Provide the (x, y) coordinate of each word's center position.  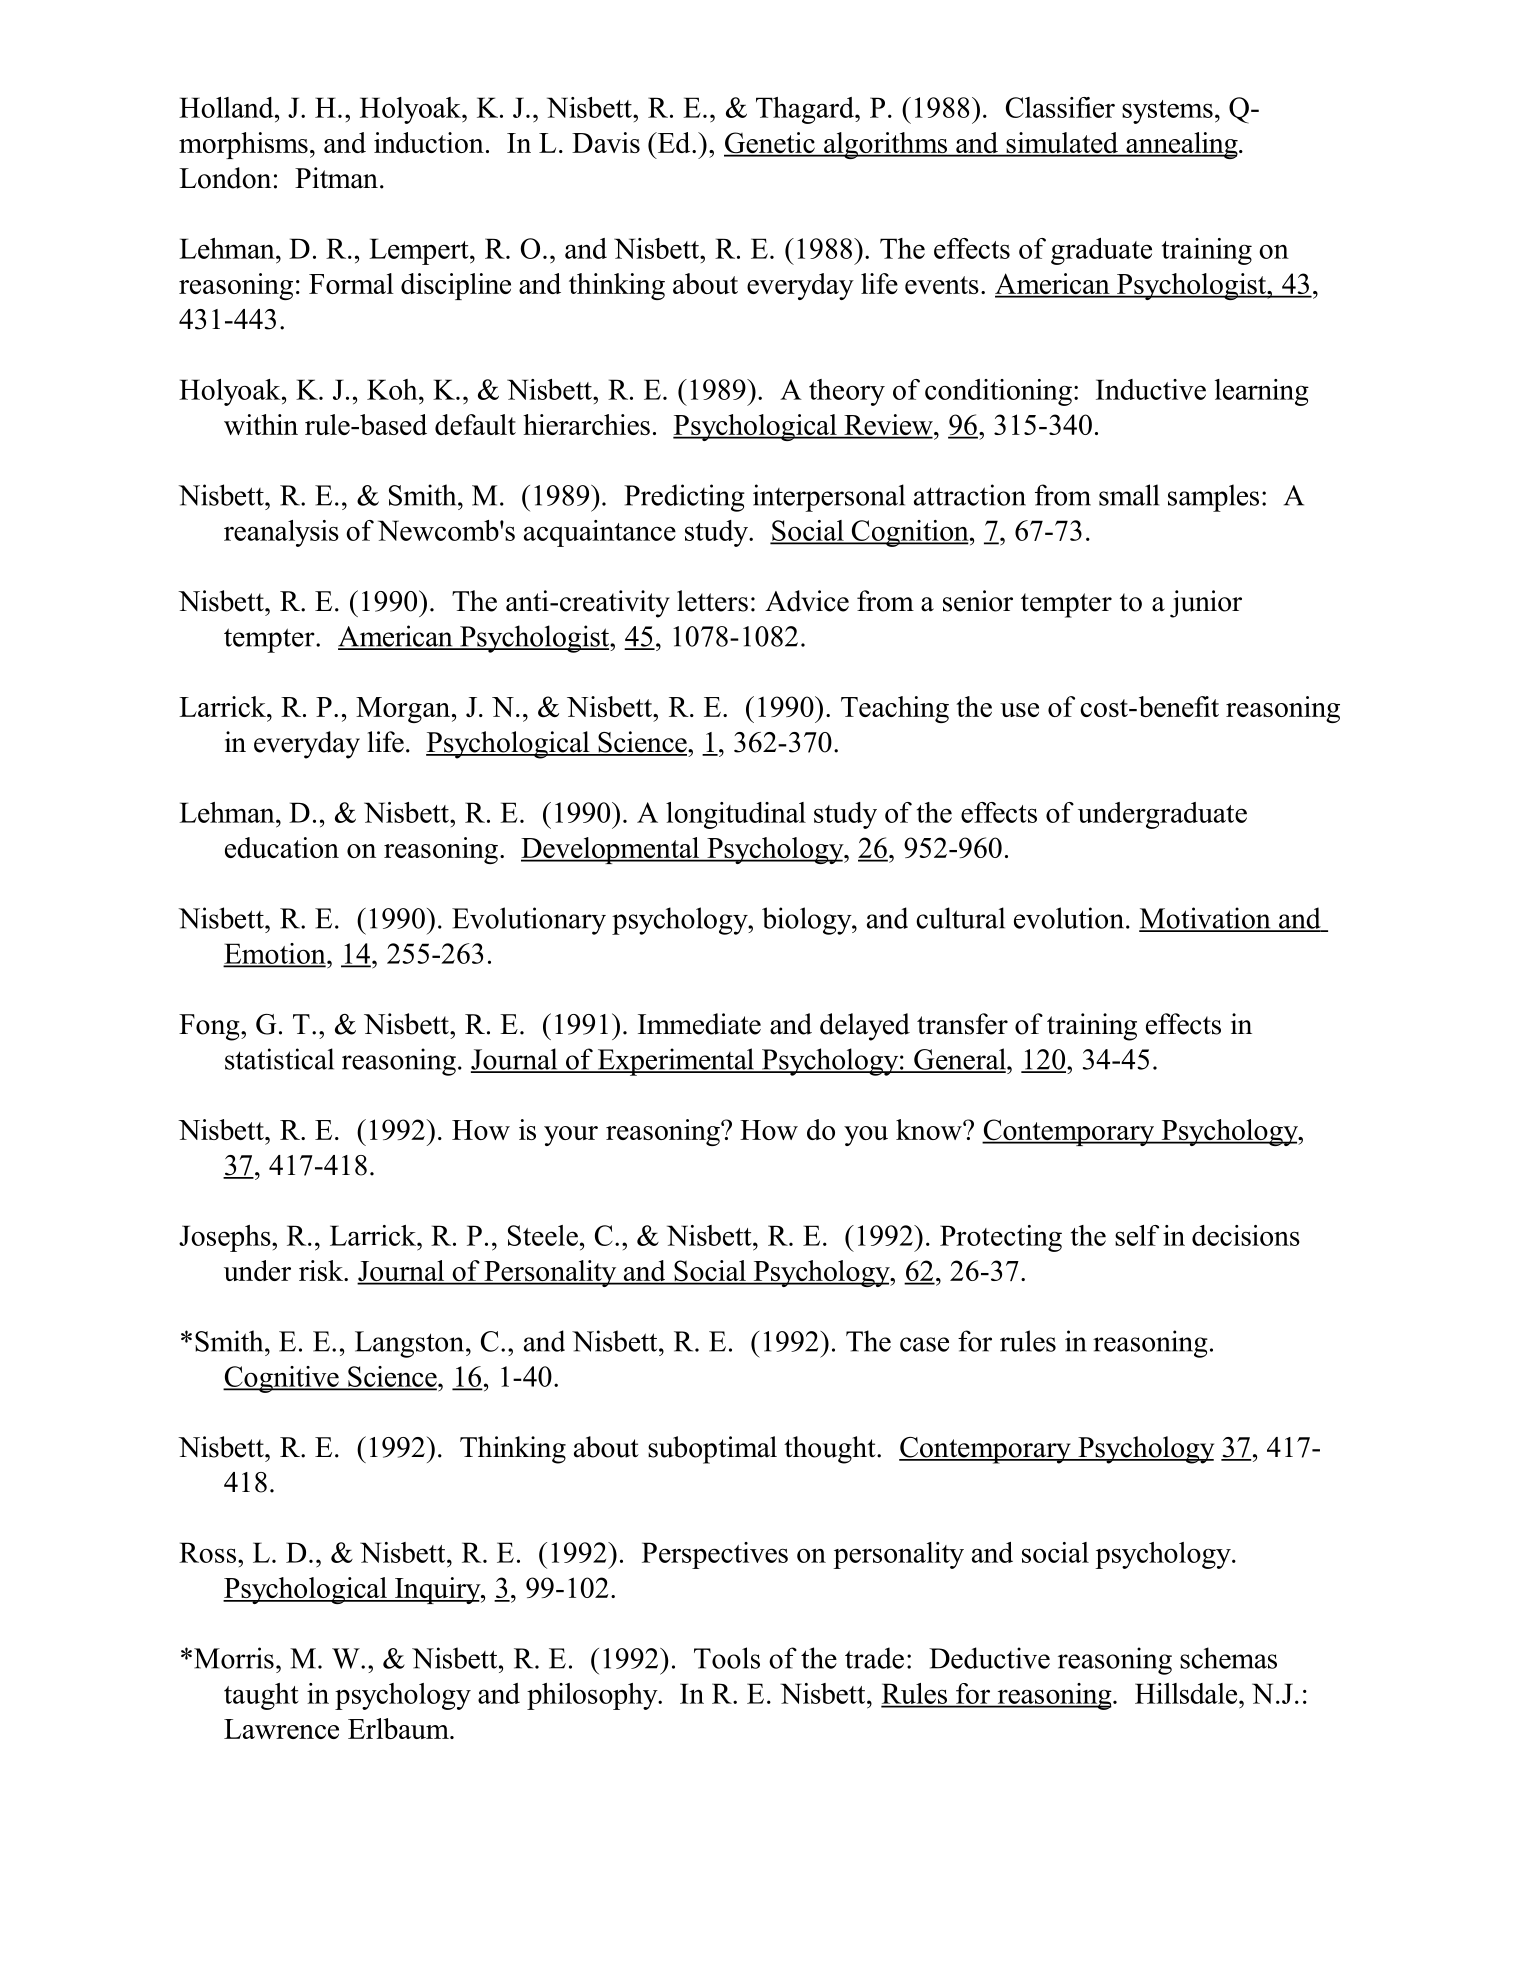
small (1129, 495)
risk (322, 1270)
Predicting (684, 498)
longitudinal (736, 815)
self (1137, 1235)
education (282, 847)
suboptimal (712, 1450)
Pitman (336, 178)
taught (261, 1696)
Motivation (1206, 919)
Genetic (770, 144)
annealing (1182, 145)
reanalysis (281, 533)
